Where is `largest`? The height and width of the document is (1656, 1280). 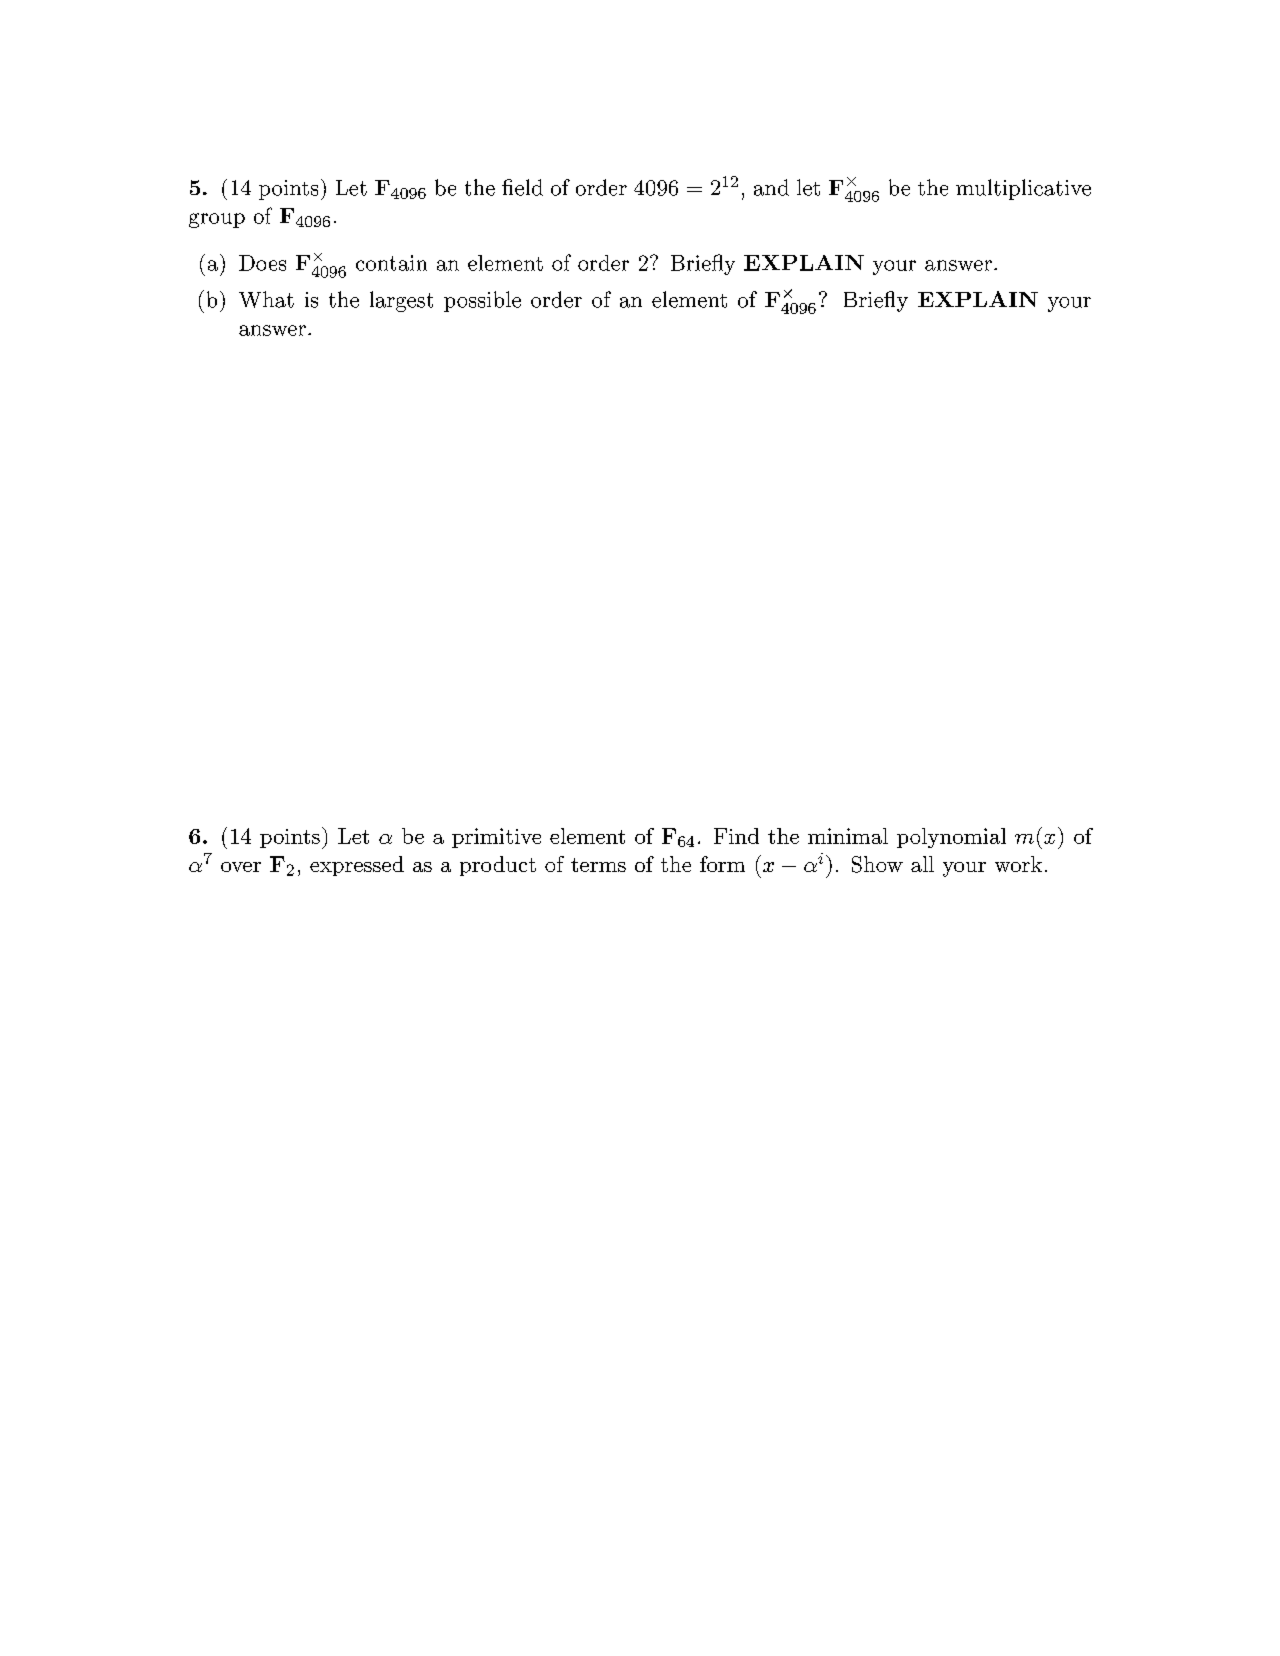 largest is located at coordinates (401, 301).
